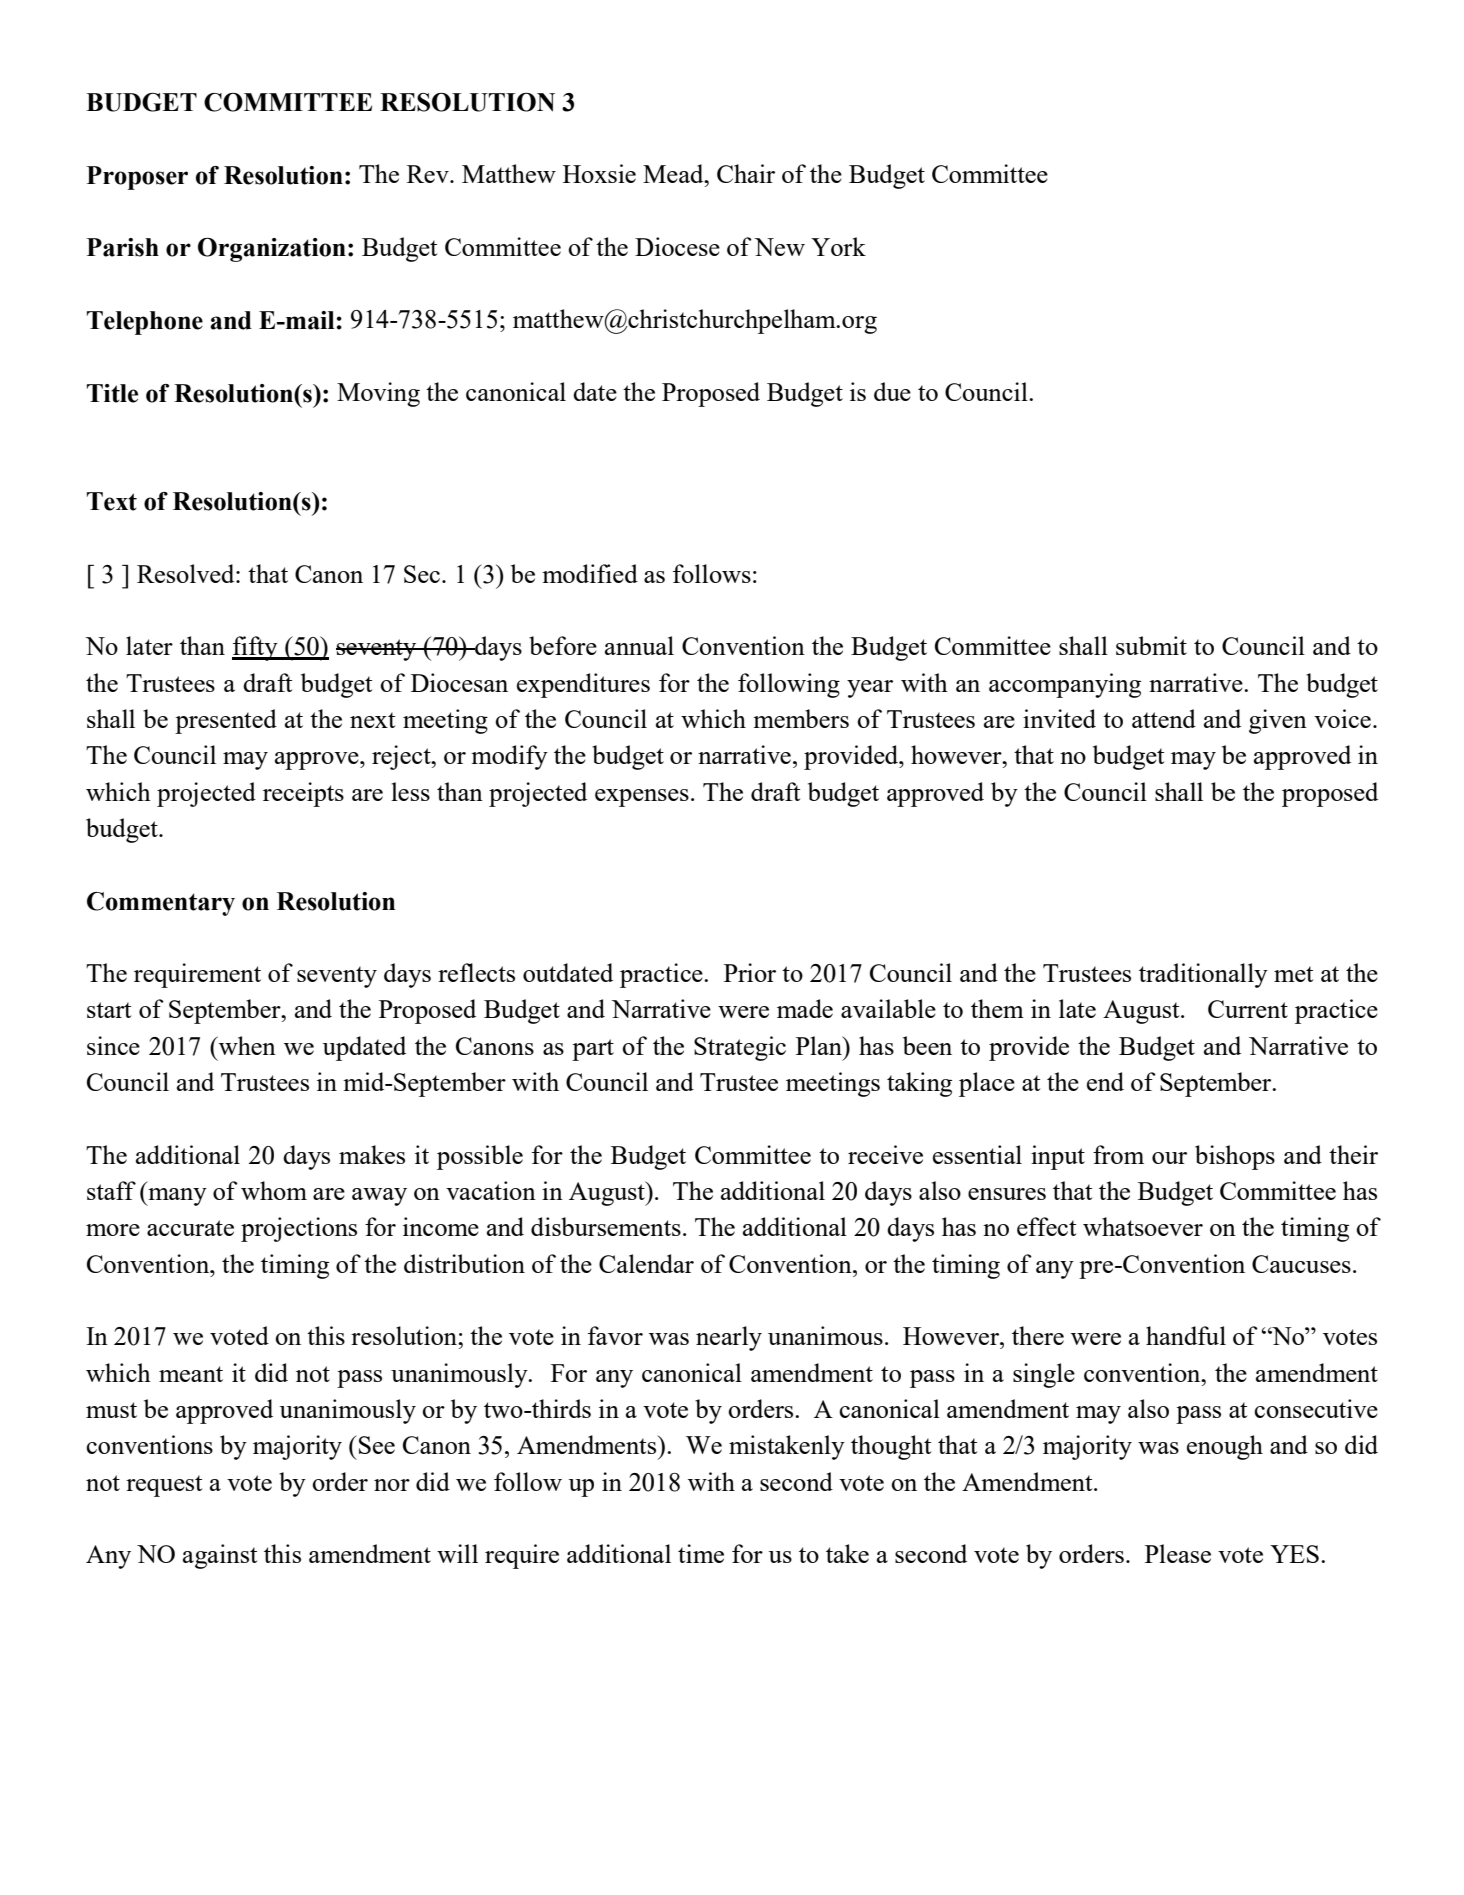  Describe the element at coordinates (701, 1553) in the page. I see `time` at that location.
